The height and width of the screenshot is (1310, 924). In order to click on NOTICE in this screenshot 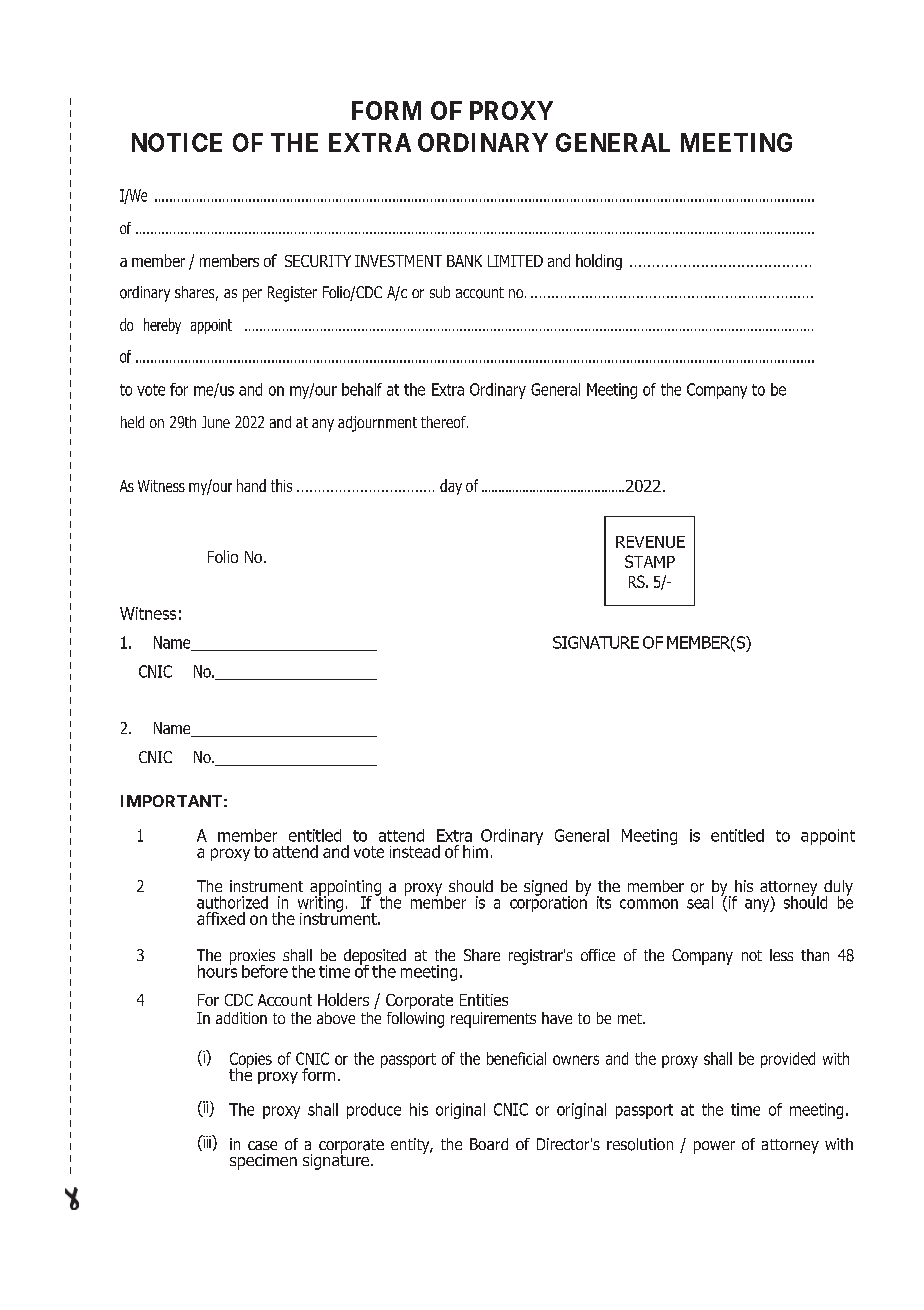, I will do `click(177, 142)`.
